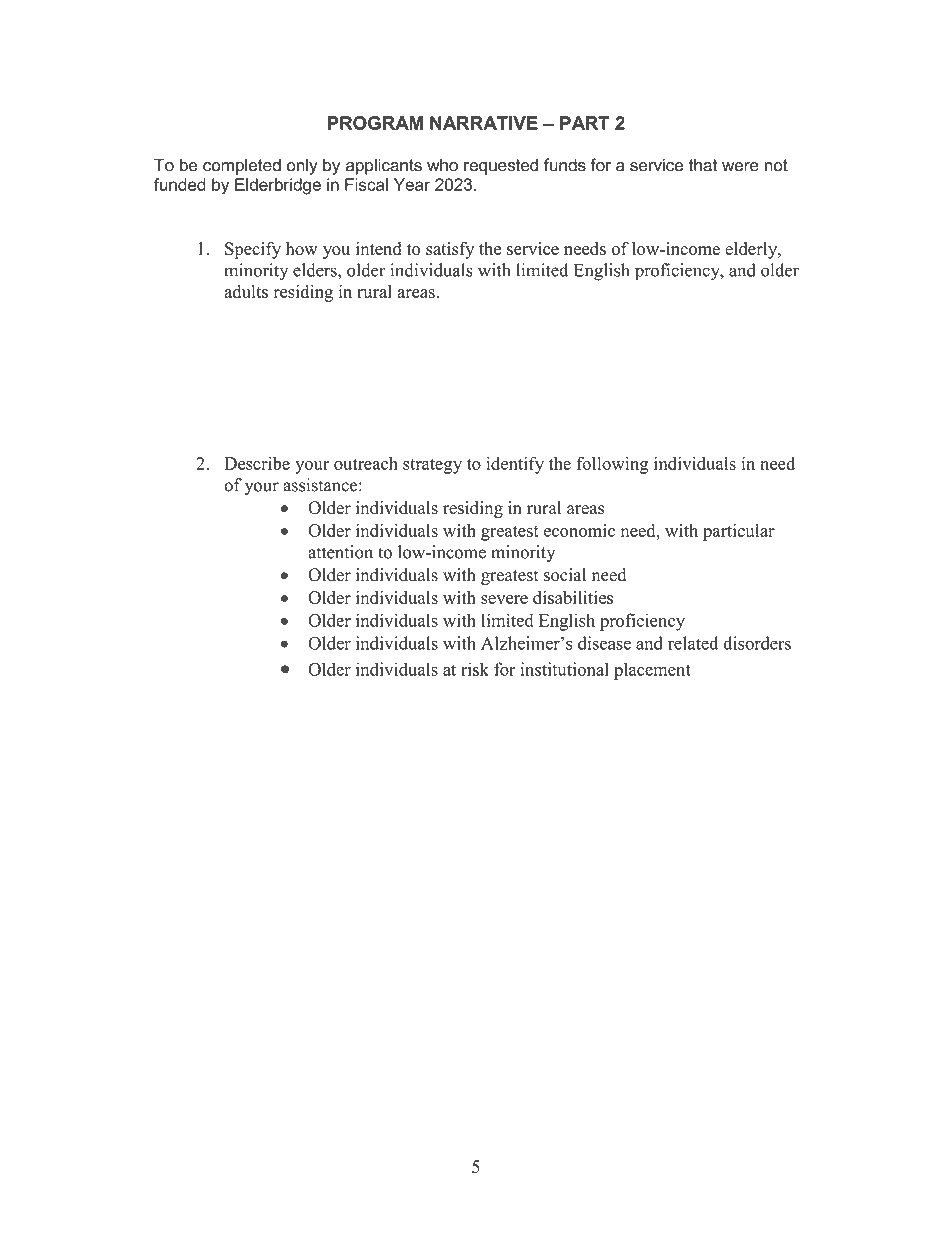 The width and height of the image is (952, 1233). What do you see at coordinates (693, 643) in the image?
I see `related` at bounding box center [693, 643].
